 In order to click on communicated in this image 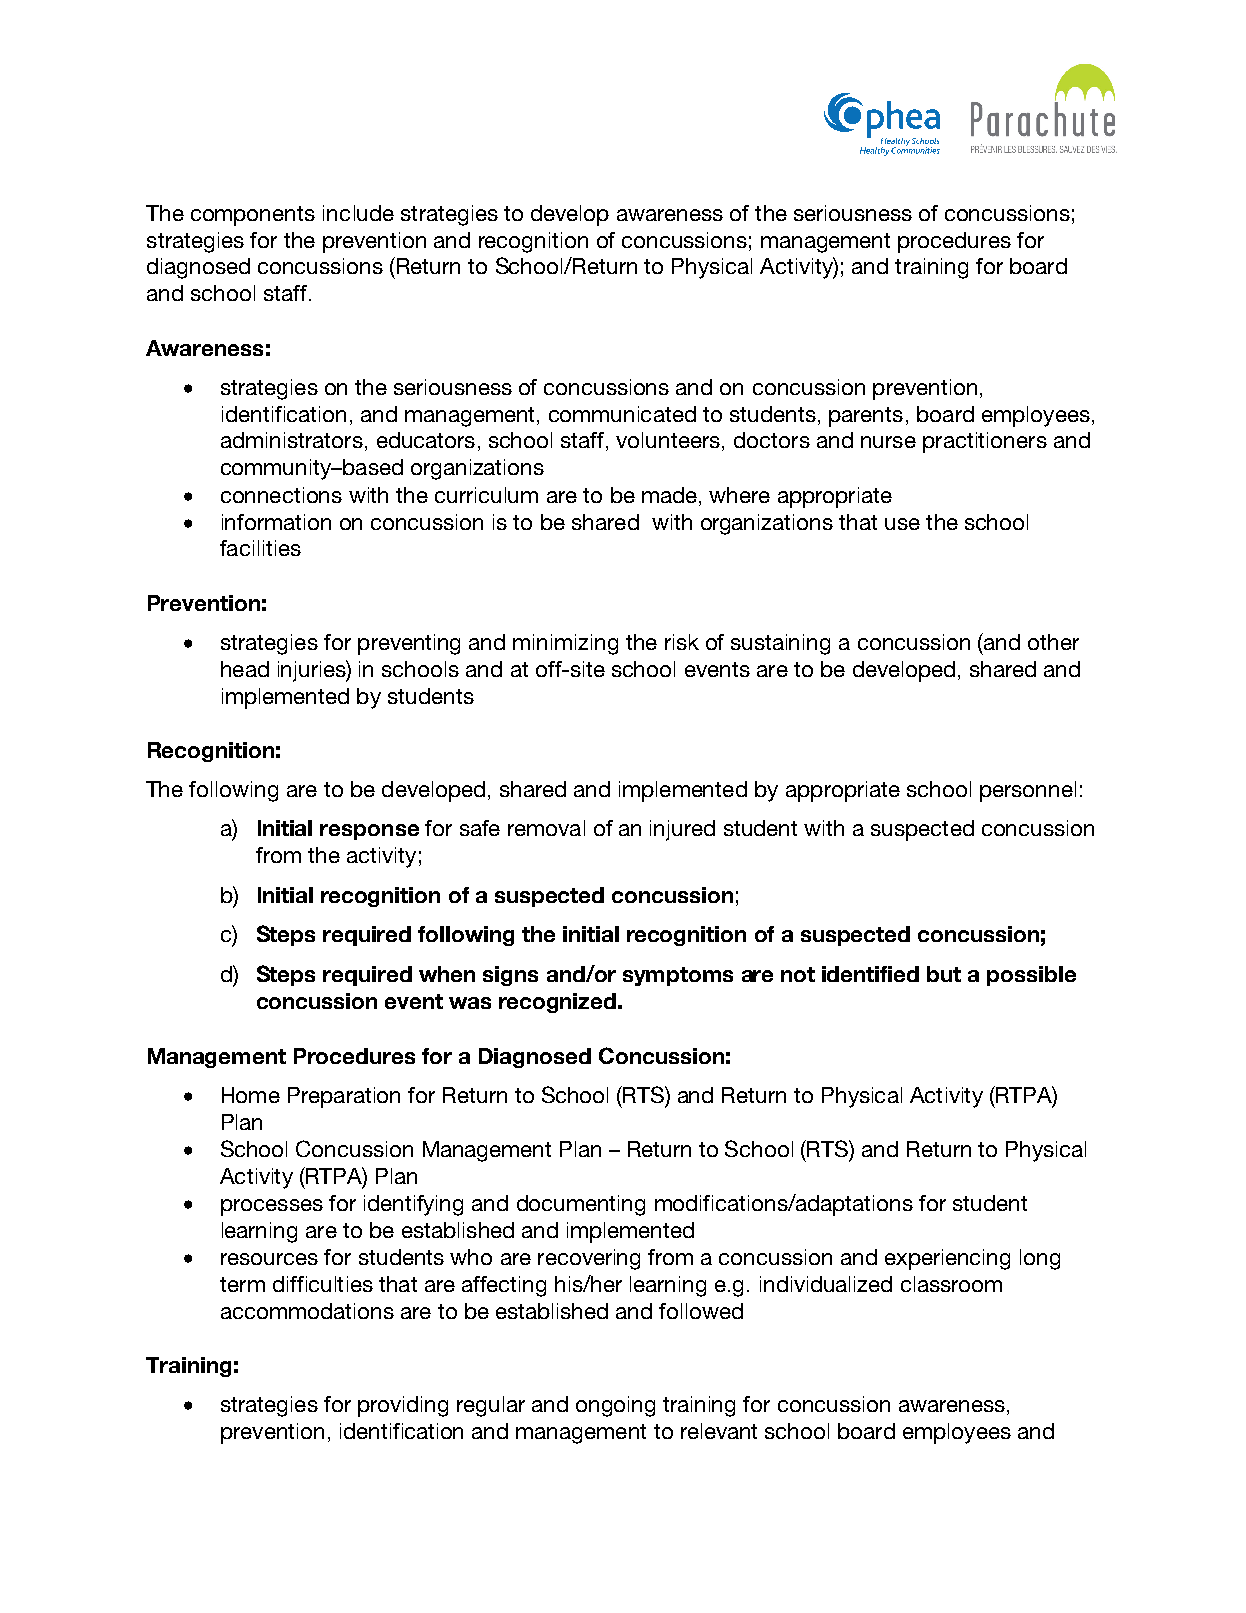, I will do `click(622, 414)`.
